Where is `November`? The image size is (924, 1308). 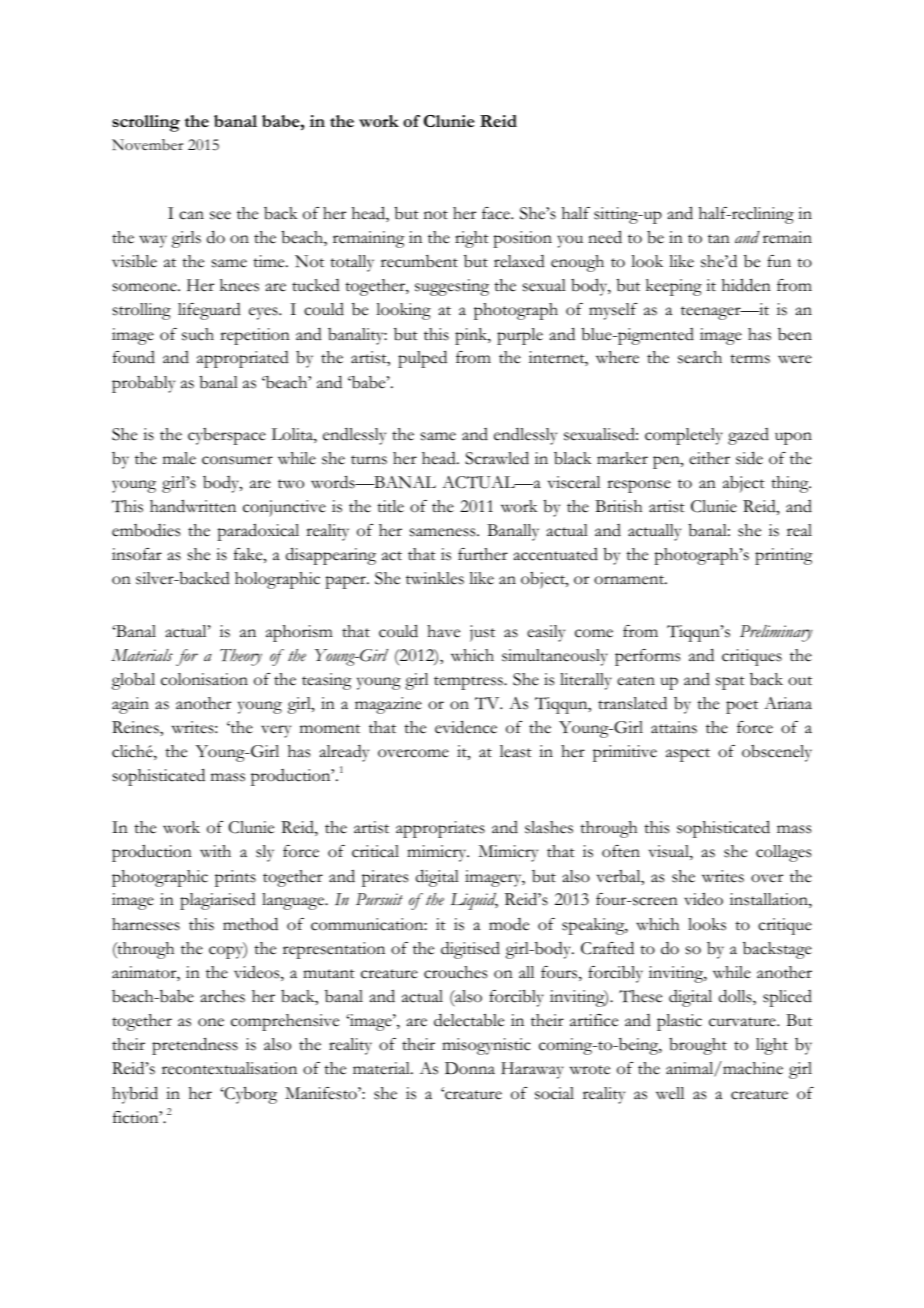 November is located at coordinates (147, 145).
